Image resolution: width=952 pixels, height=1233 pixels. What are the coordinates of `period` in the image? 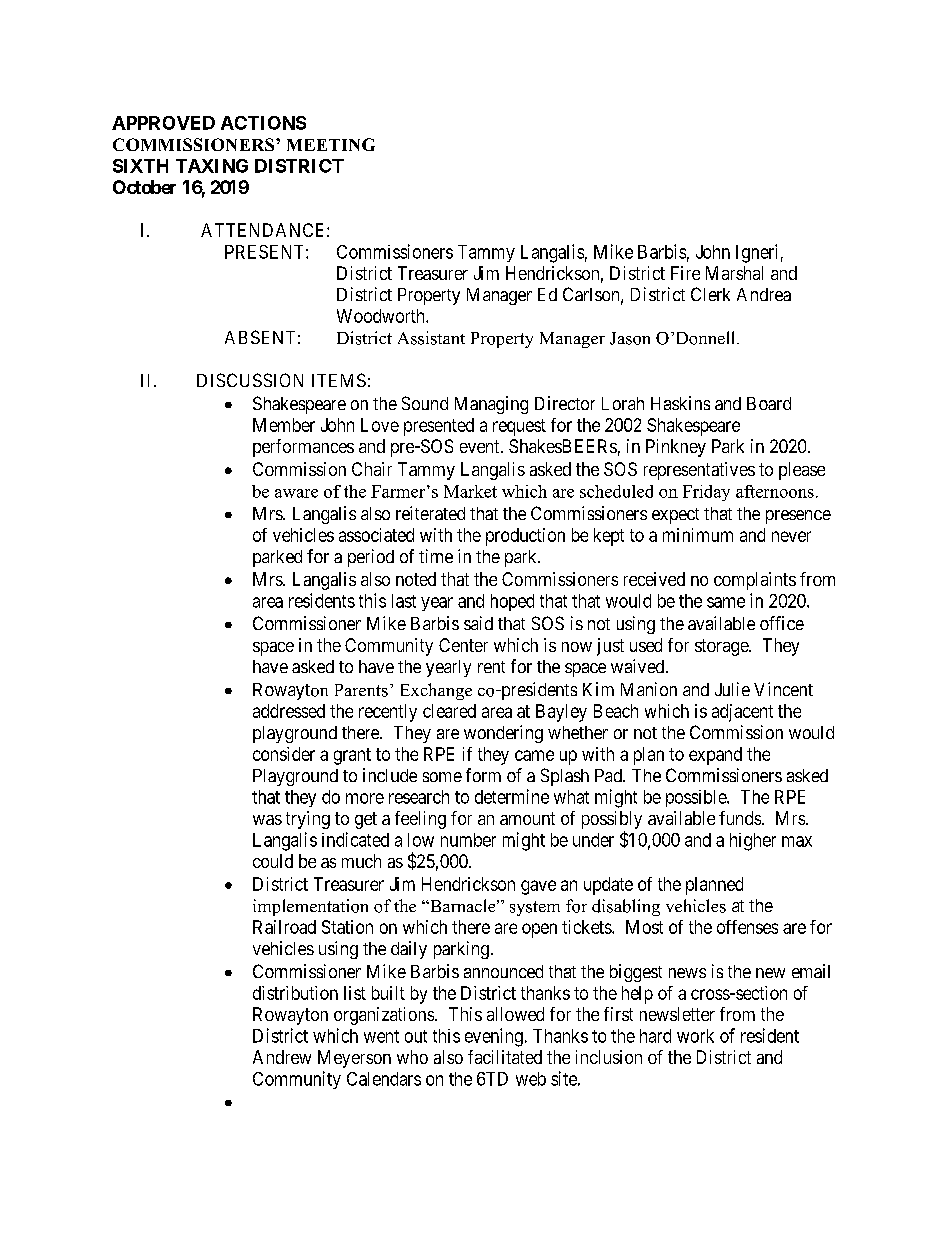 It's located at (371, 558).
